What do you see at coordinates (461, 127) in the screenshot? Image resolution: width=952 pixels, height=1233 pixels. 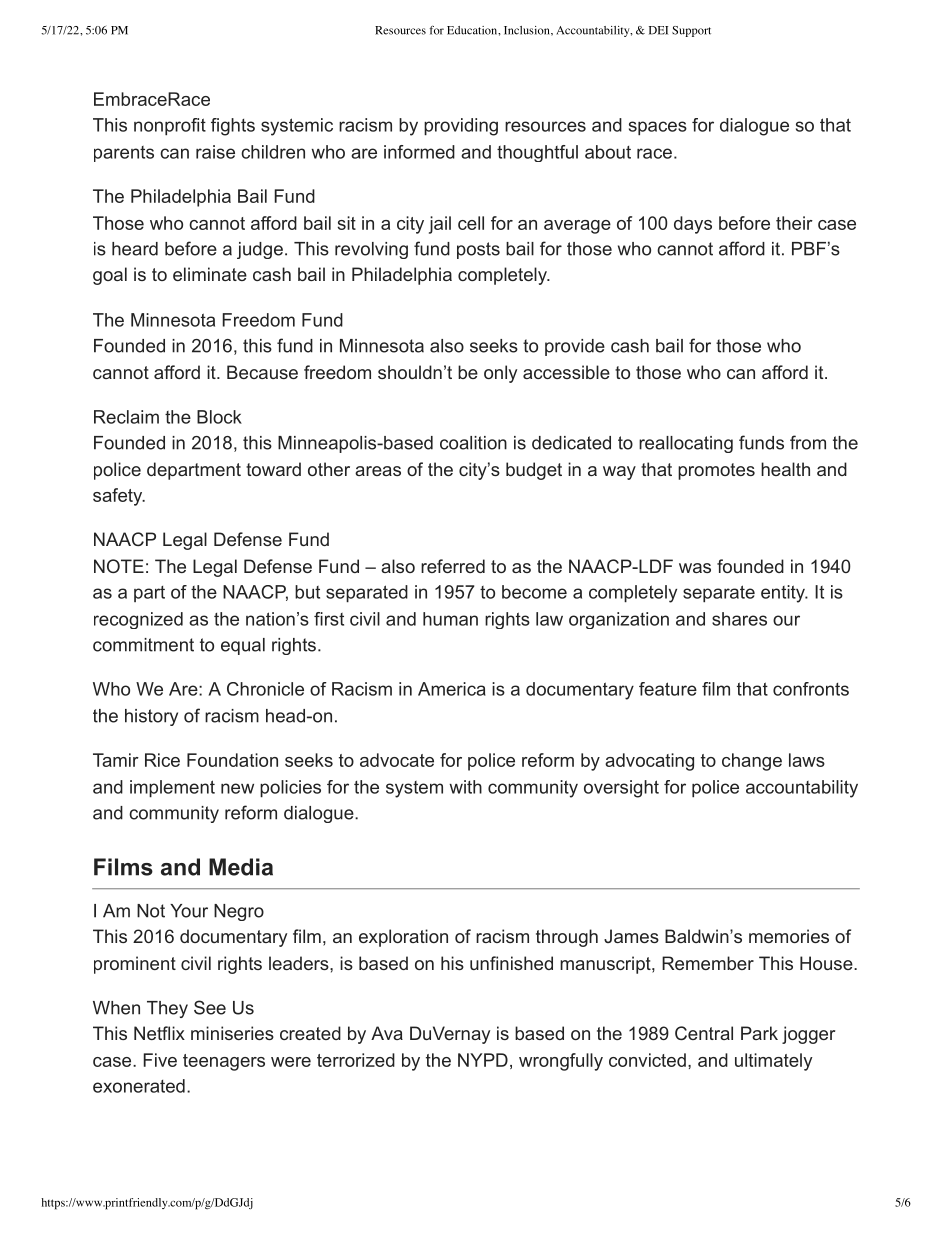 I see `providing` at bounding box center [461, 127].
